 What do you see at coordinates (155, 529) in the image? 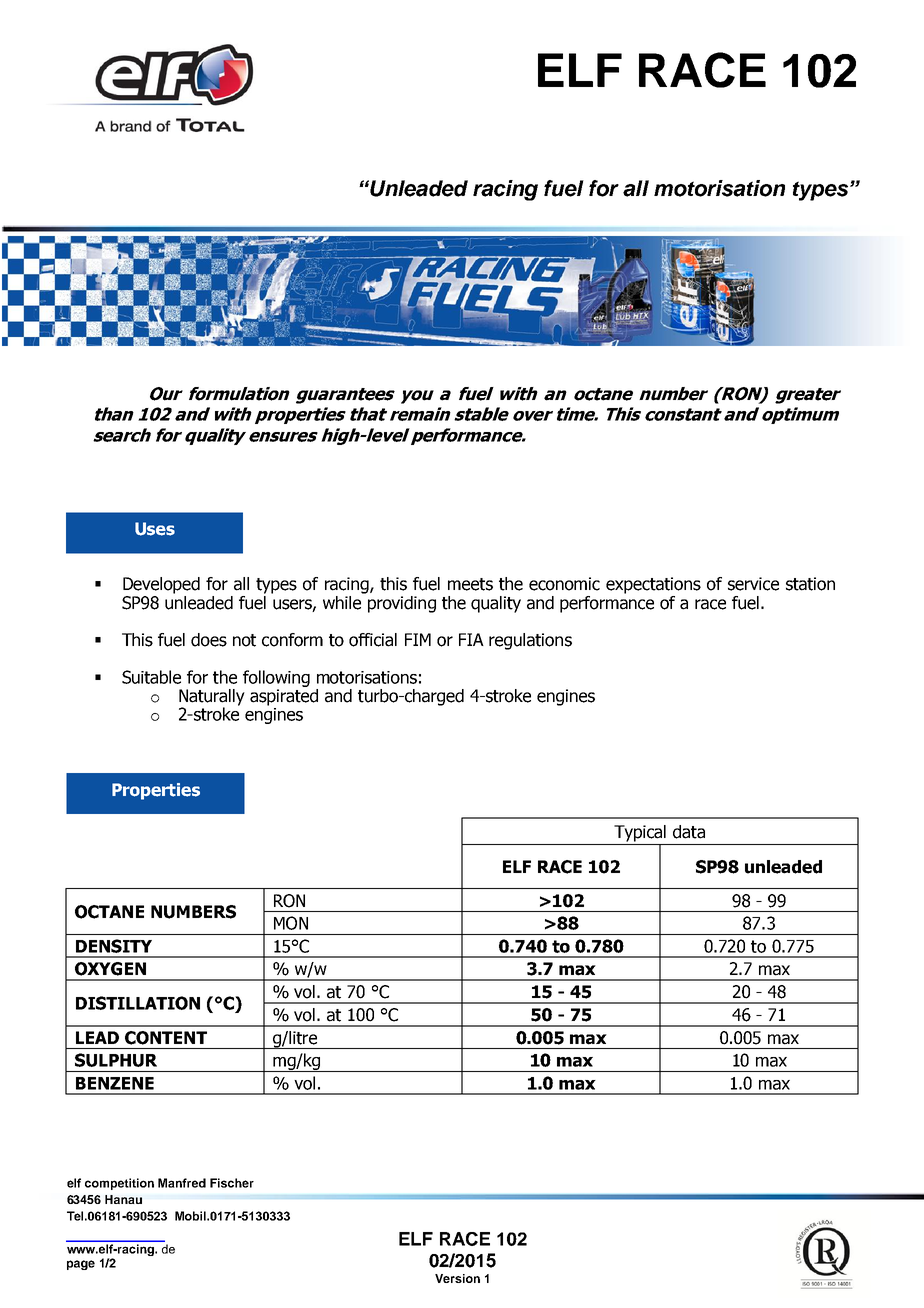
I see `Uses` at bounding box center [155, 529].
